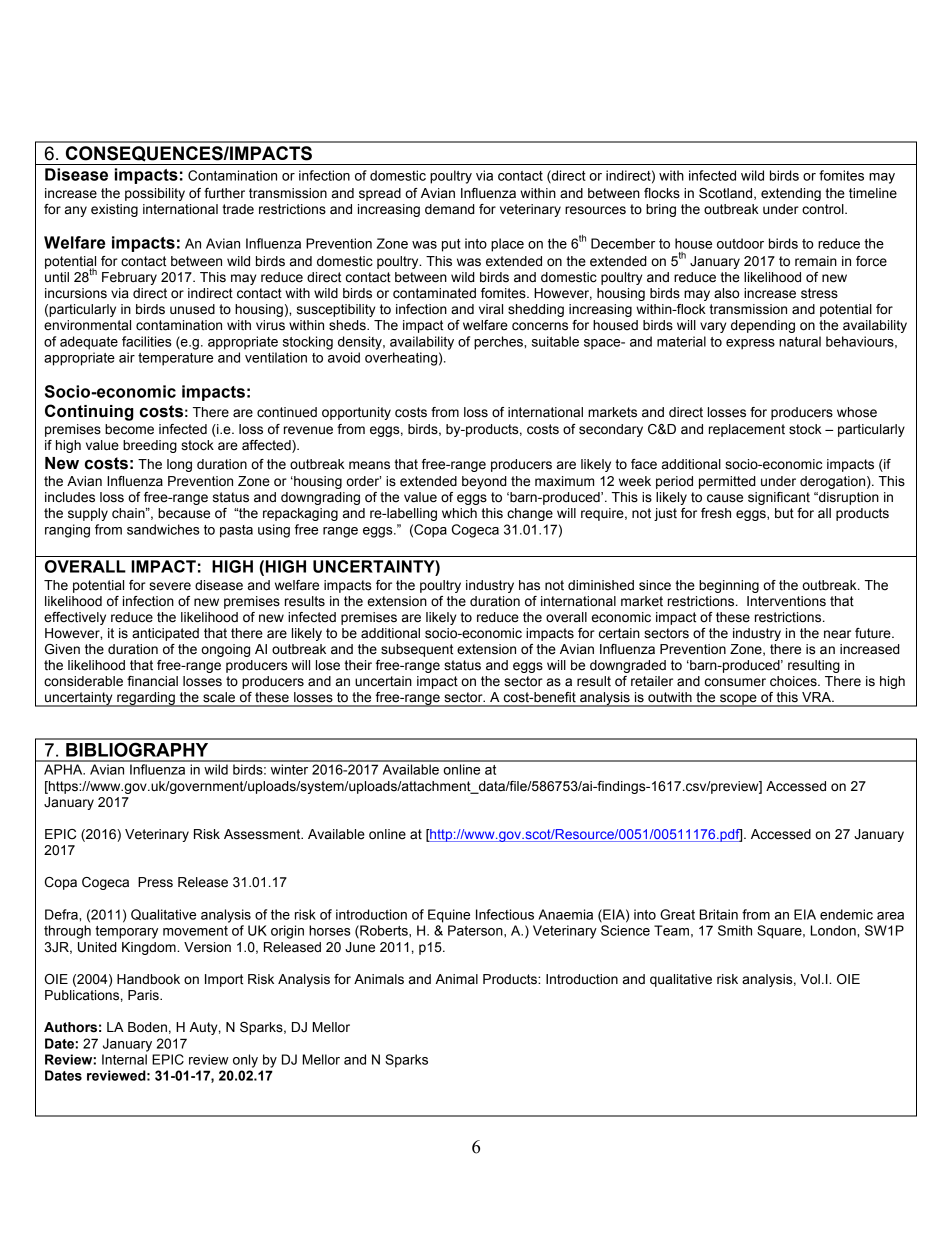 Image resolution: width=952 pixels, height=1233 pixels. Describe the element at coordinates (505, 914) in the page. I see `Infectious` at that location.
